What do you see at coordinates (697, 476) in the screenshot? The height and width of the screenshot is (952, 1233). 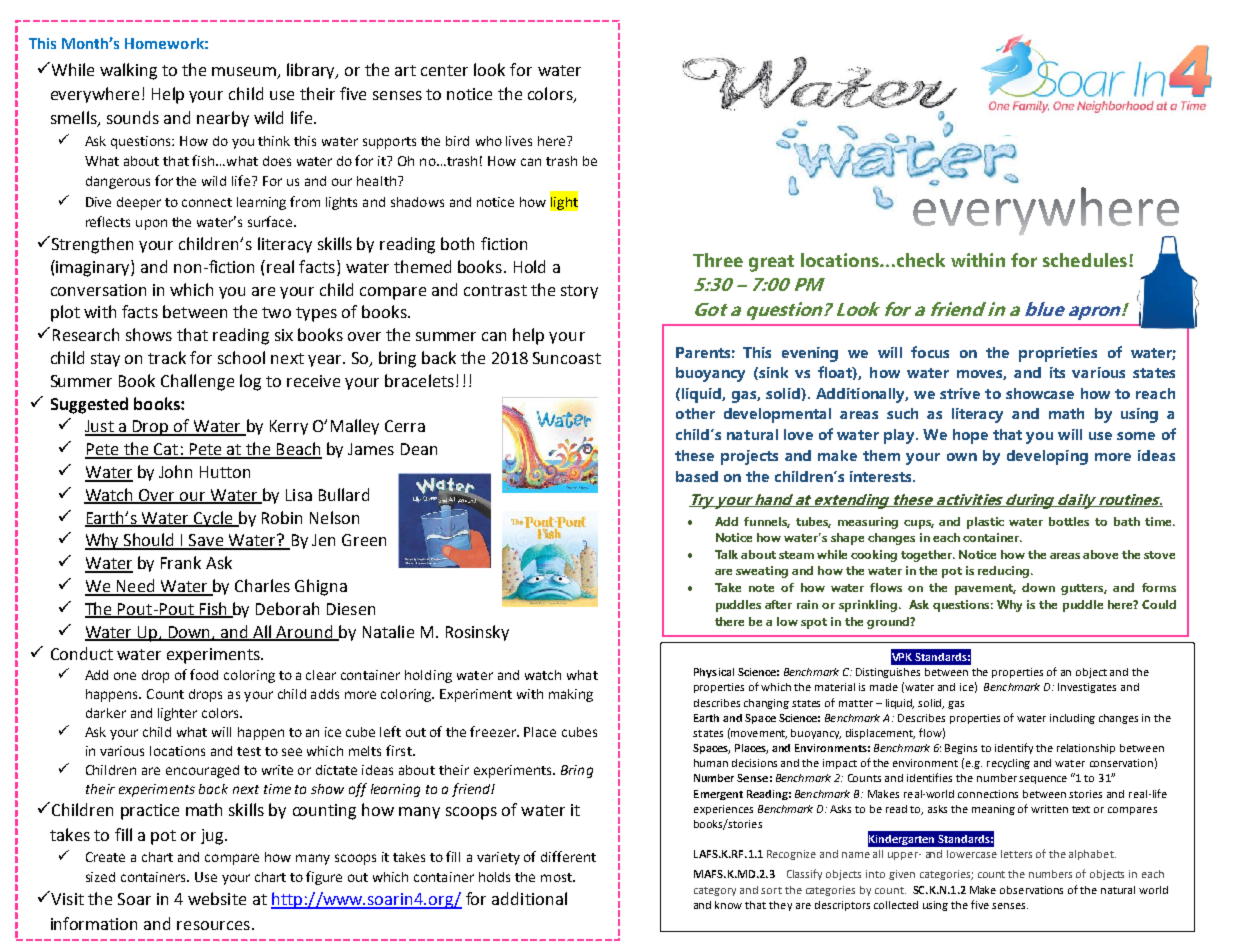 I see `based` at bounding box center [697, 476].
